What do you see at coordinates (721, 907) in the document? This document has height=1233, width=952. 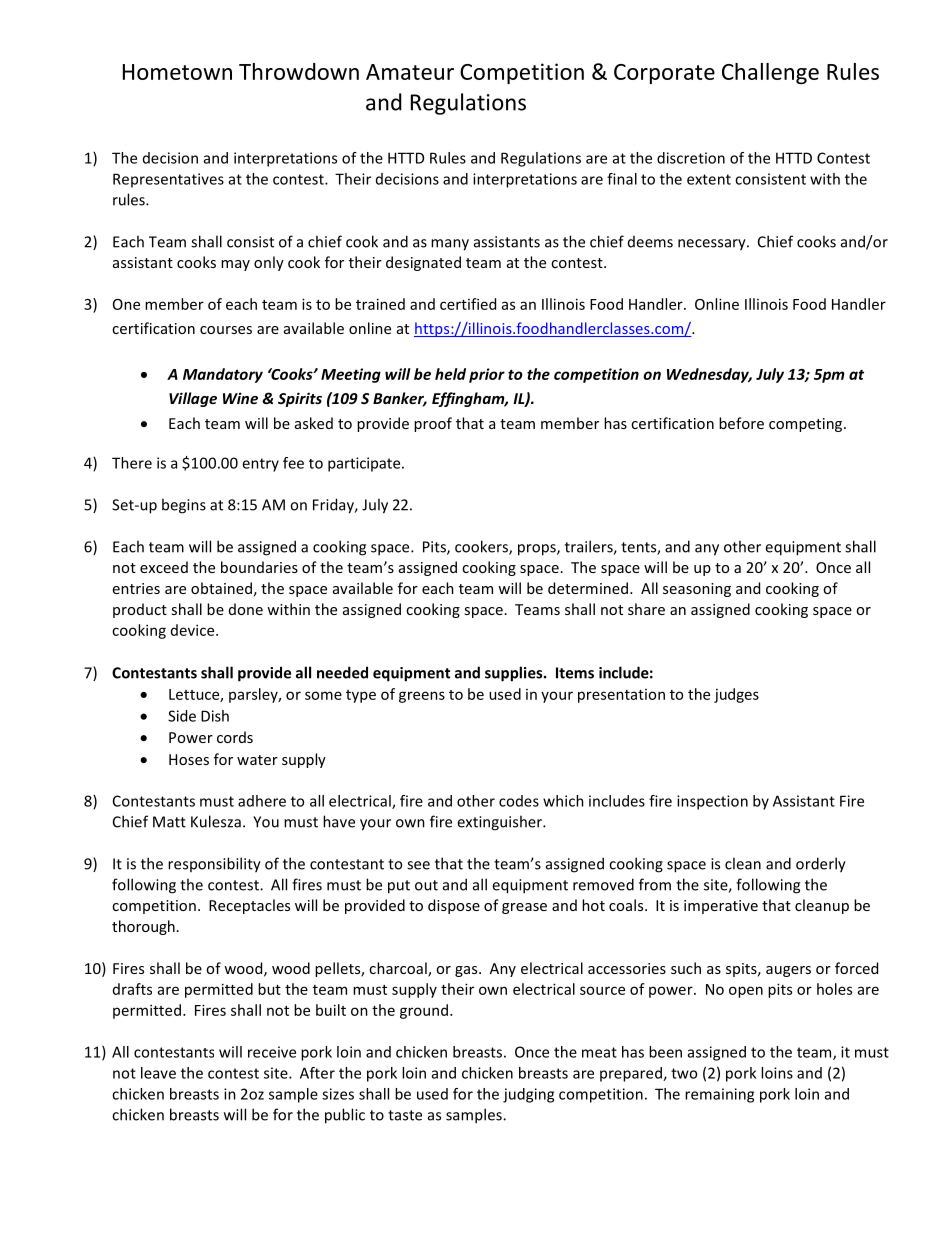 I see `imperative` at bounding box center [721, 907].
